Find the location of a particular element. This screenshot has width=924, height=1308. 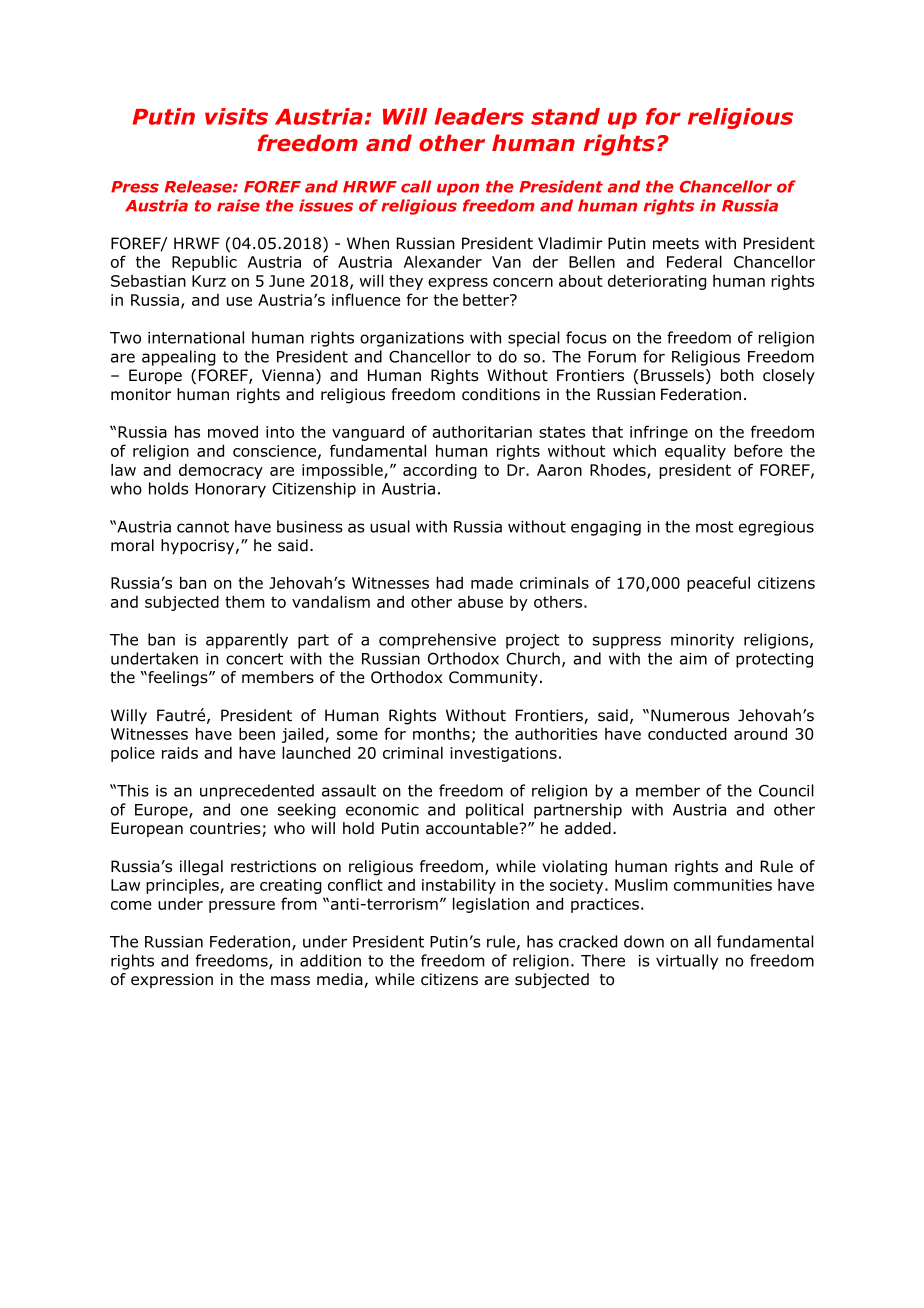

mass is located at coordinates (290, 981).
